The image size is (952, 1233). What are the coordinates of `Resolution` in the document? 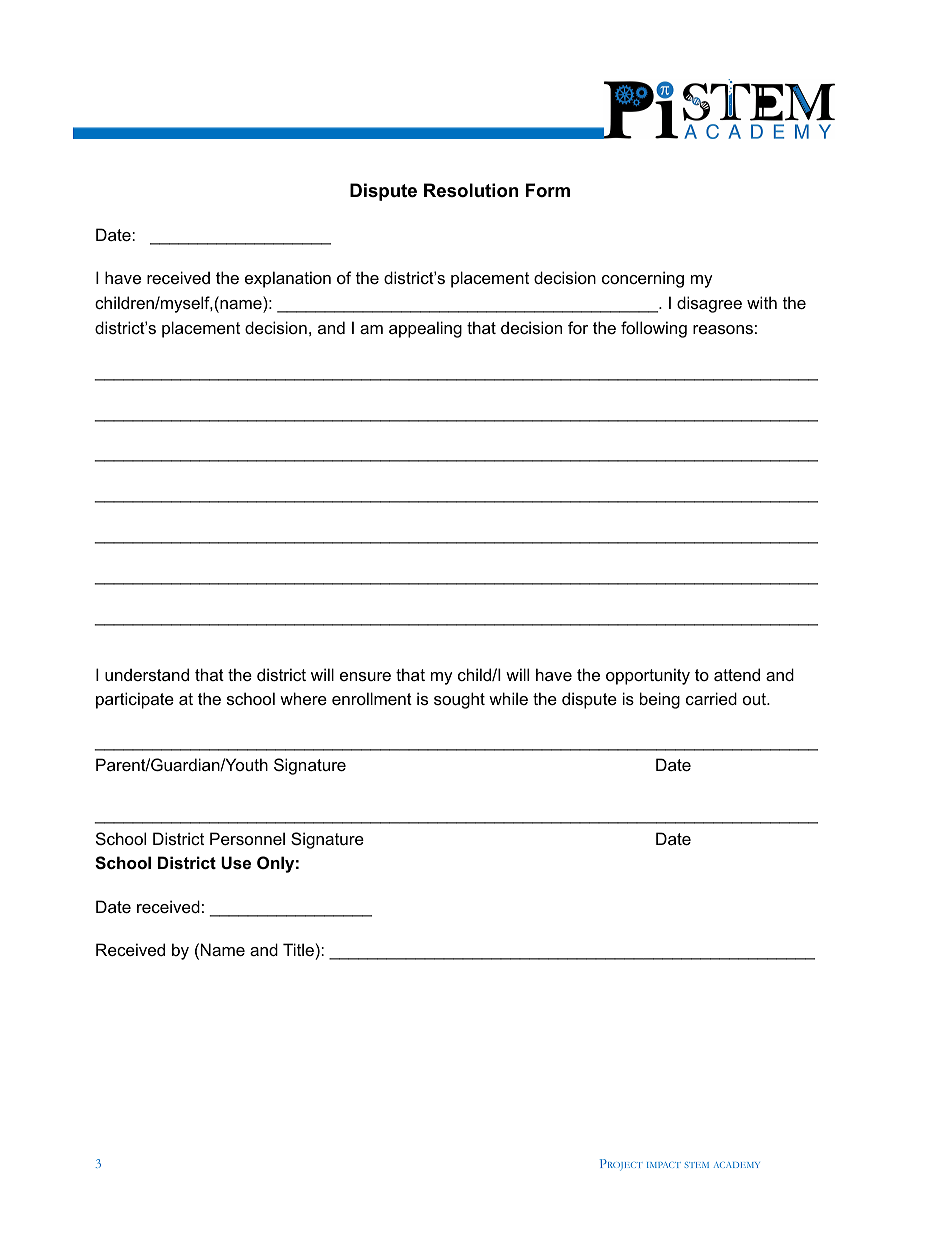 It's located at (471, 190).
